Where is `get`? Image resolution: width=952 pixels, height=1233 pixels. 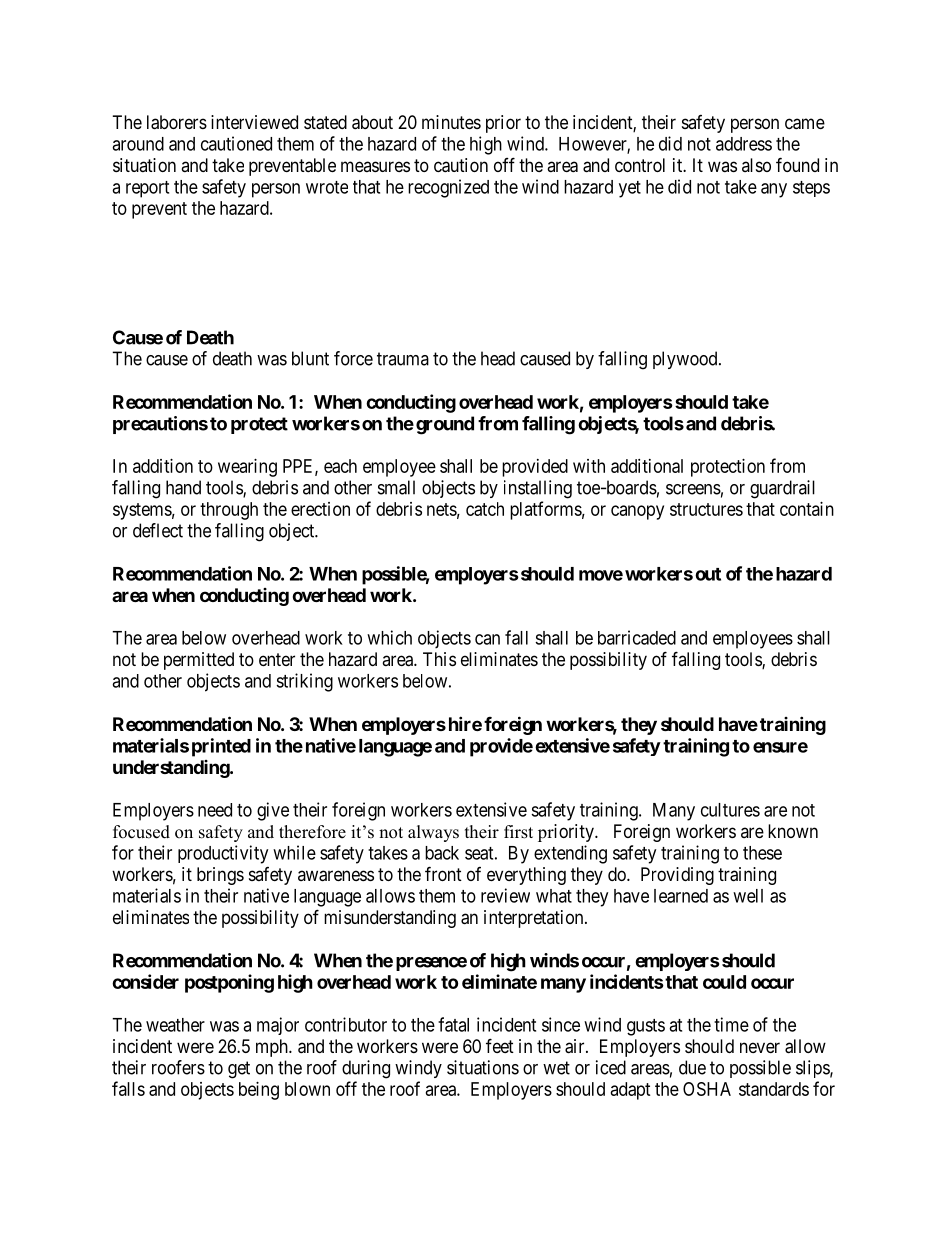 get is located at coordinates (239, 1070).
